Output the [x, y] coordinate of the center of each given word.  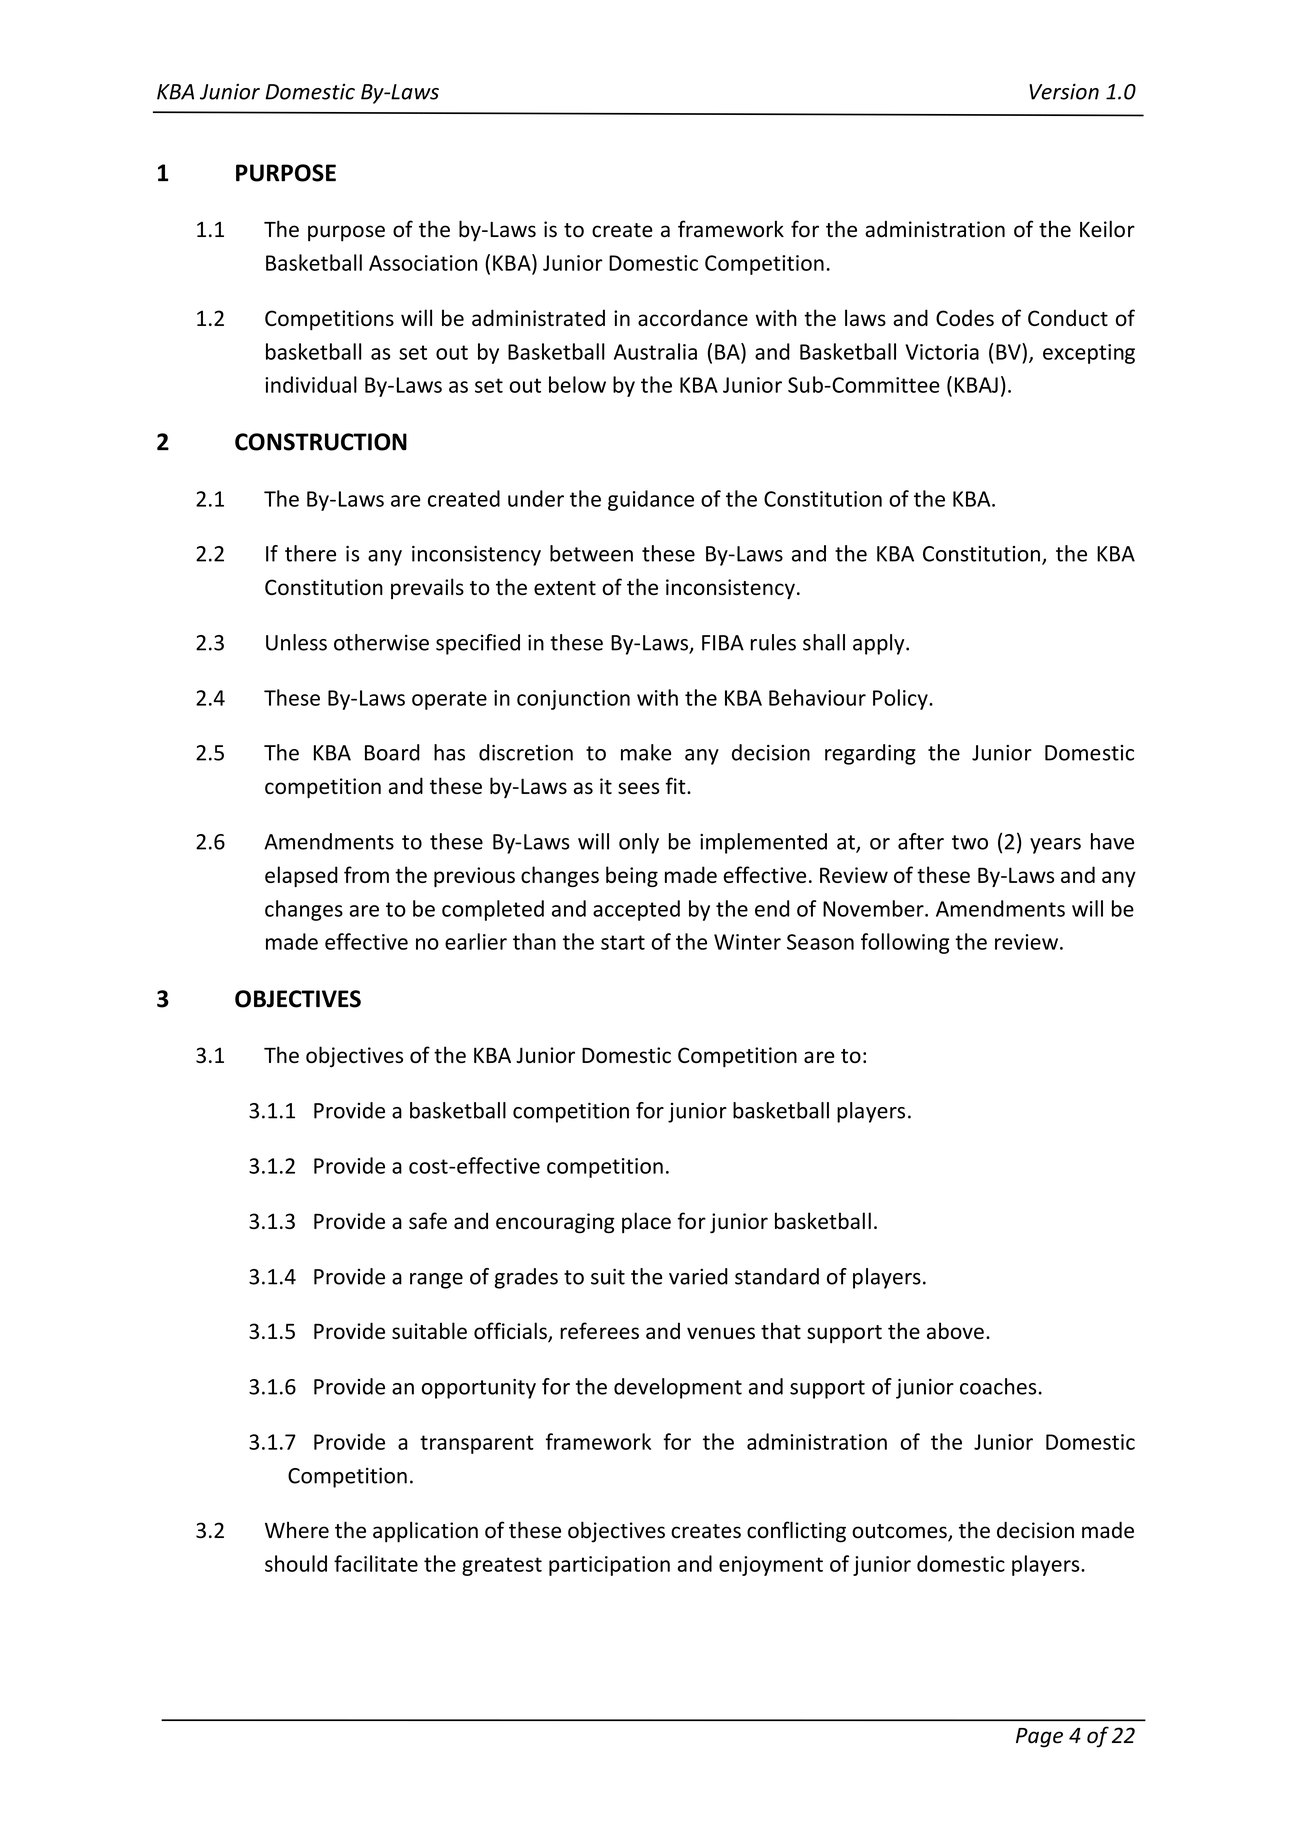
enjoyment [771, 1566]
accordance [693, 317]
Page [1039, 1738]
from [366, 874]
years [1055, 846]
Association [423, 263]
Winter [747, 942]
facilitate [376, 1563]
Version [1064, 91]
